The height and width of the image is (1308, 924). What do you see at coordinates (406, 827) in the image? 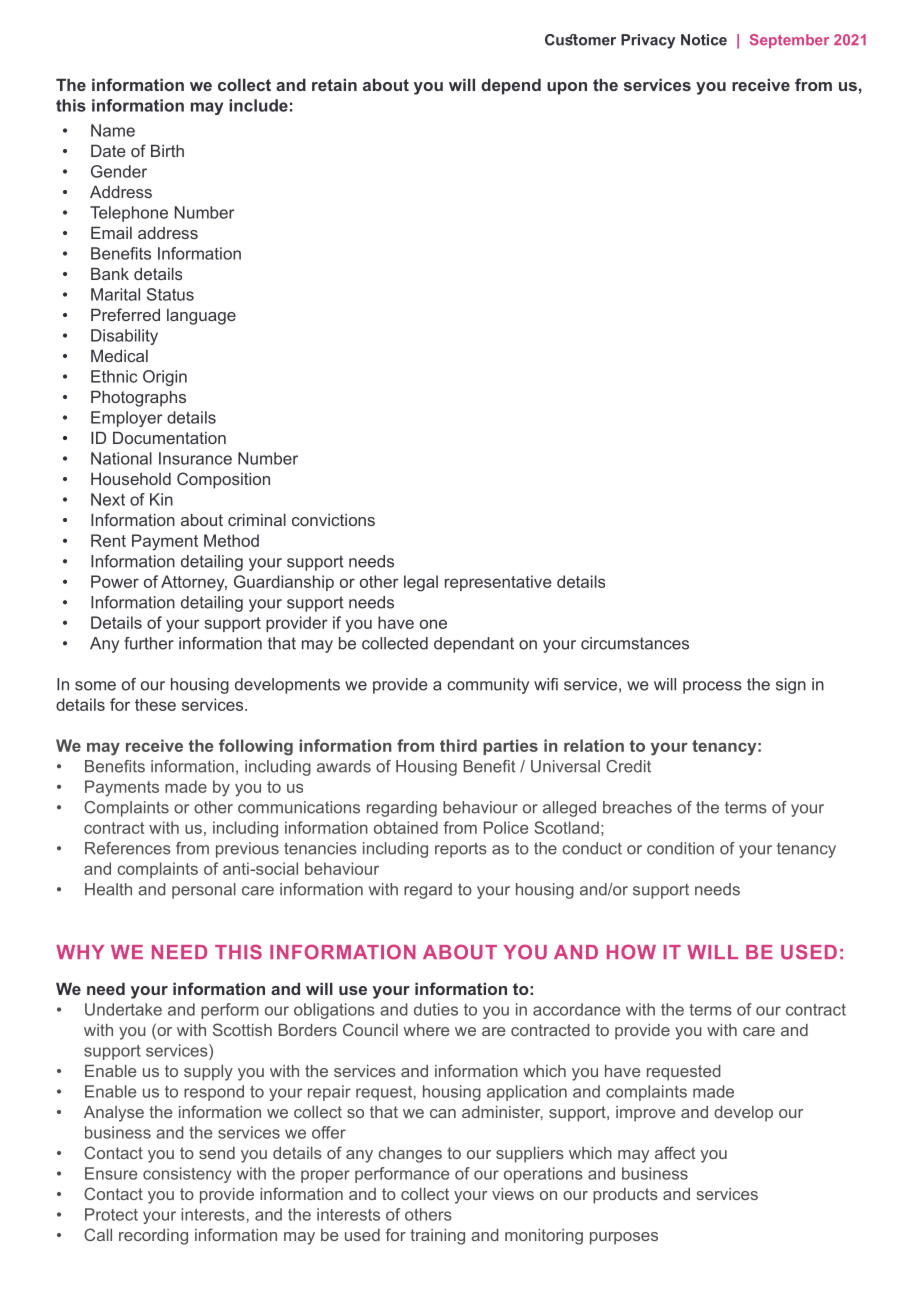
I see `obtained` at bounding box center [406, 827].
